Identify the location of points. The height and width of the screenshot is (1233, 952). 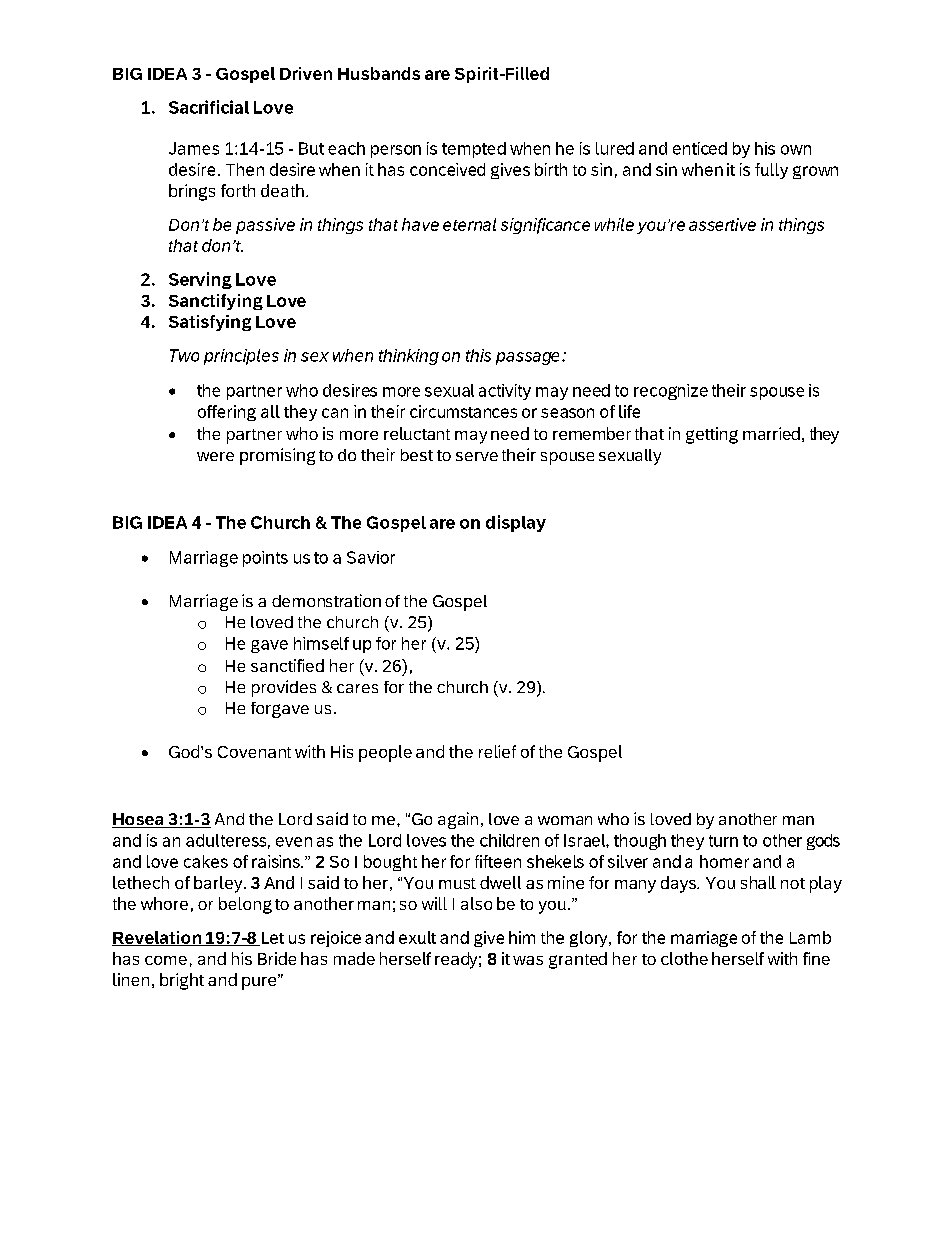
(265, 559).
